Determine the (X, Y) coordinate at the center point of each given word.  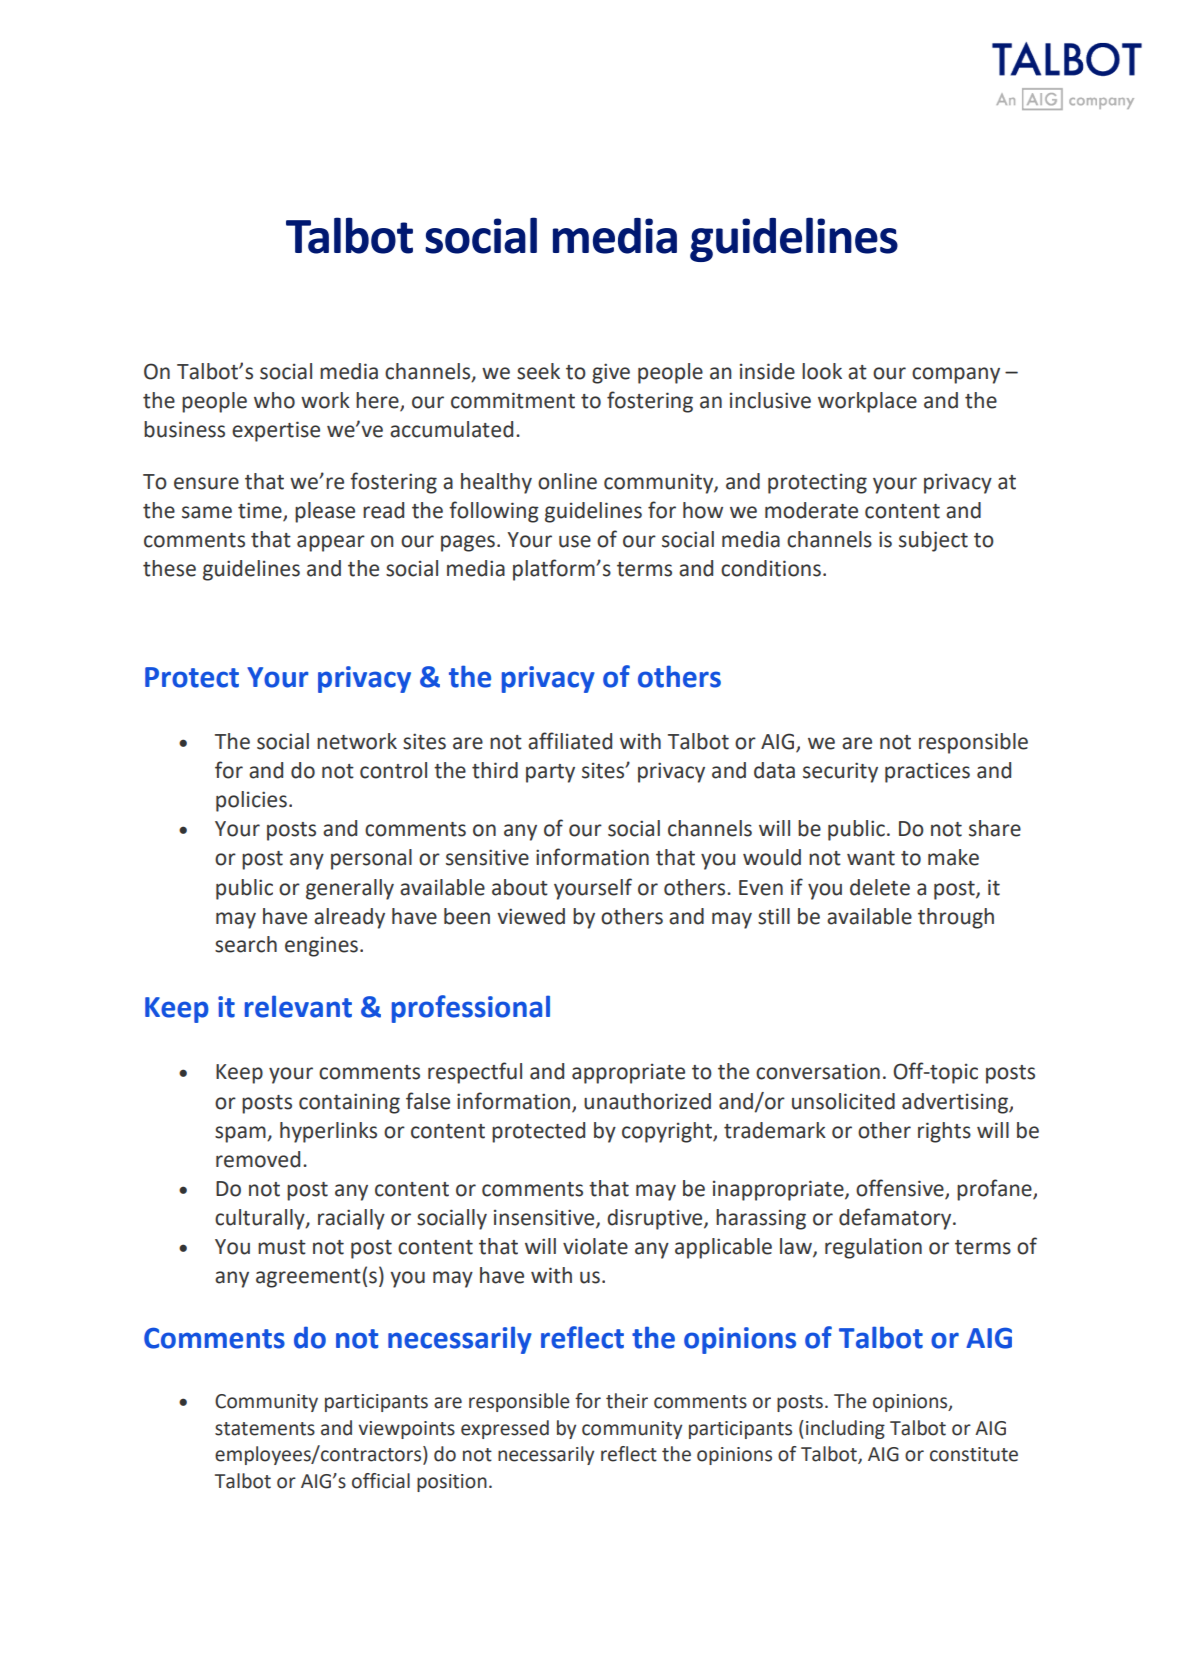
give (611, 373)
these (169, 568)
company (956, 375)
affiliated (570, 741)
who (274, 400)
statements (265, 1429)
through (956, 918)
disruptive (656, 1219)
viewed (531, 916)
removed (258, 1159)
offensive (901, 1189)
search (246, 944)
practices (927, 772)
